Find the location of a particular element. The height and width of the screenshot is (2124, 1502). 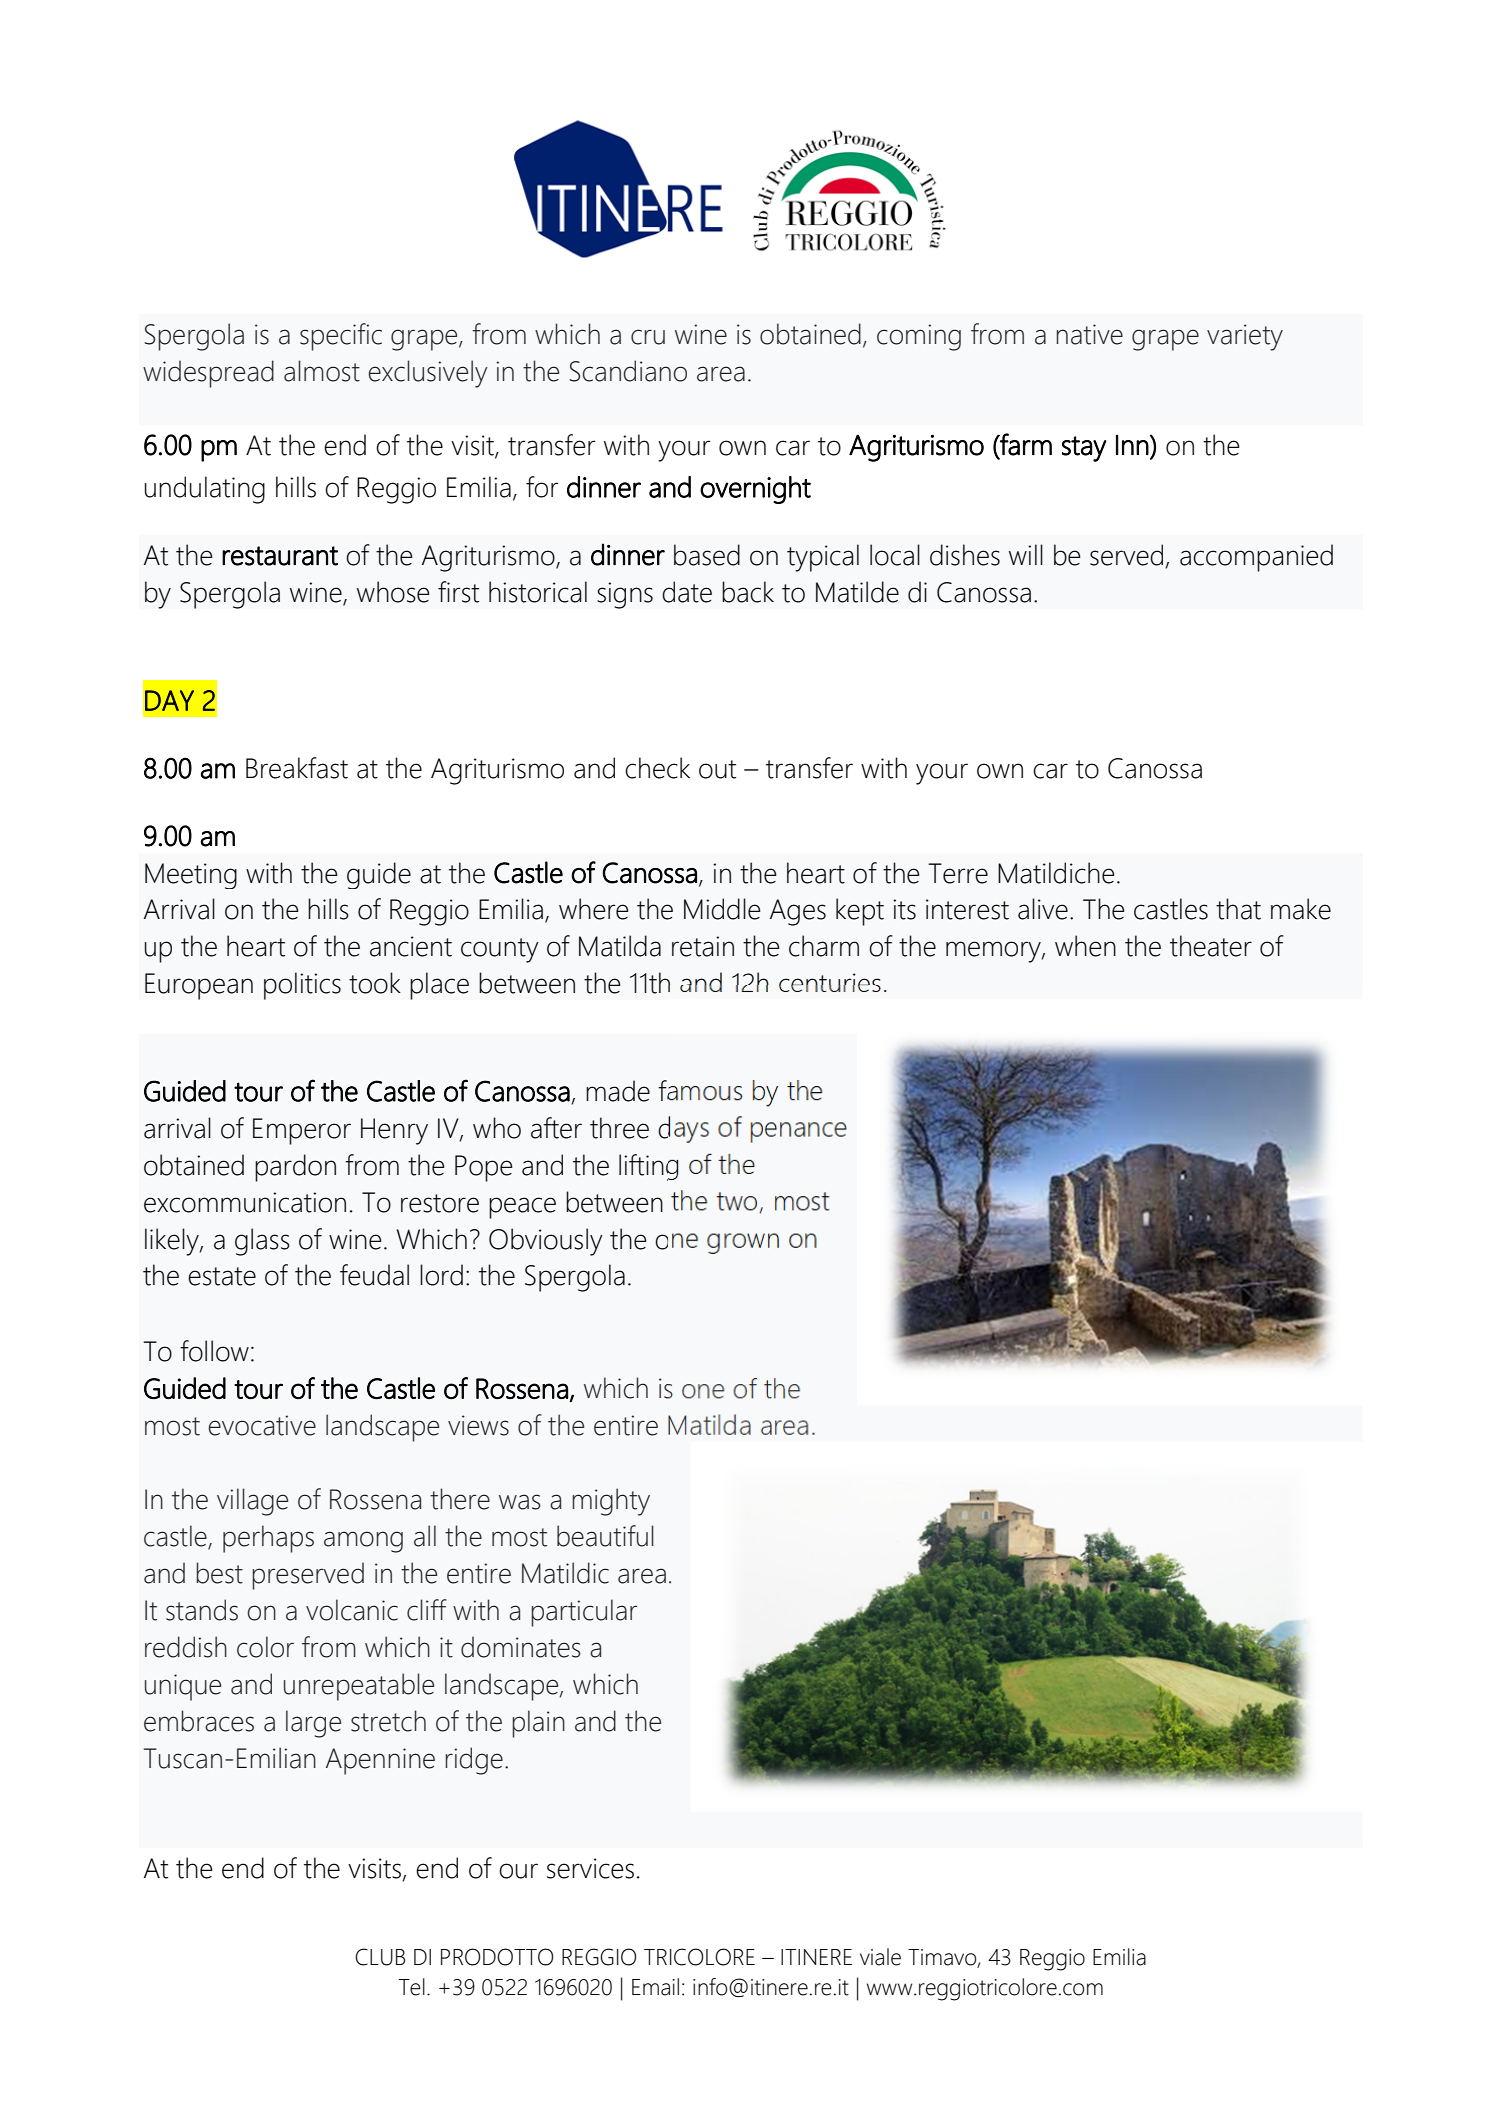

overnight is located at coordinates (755, 490).
